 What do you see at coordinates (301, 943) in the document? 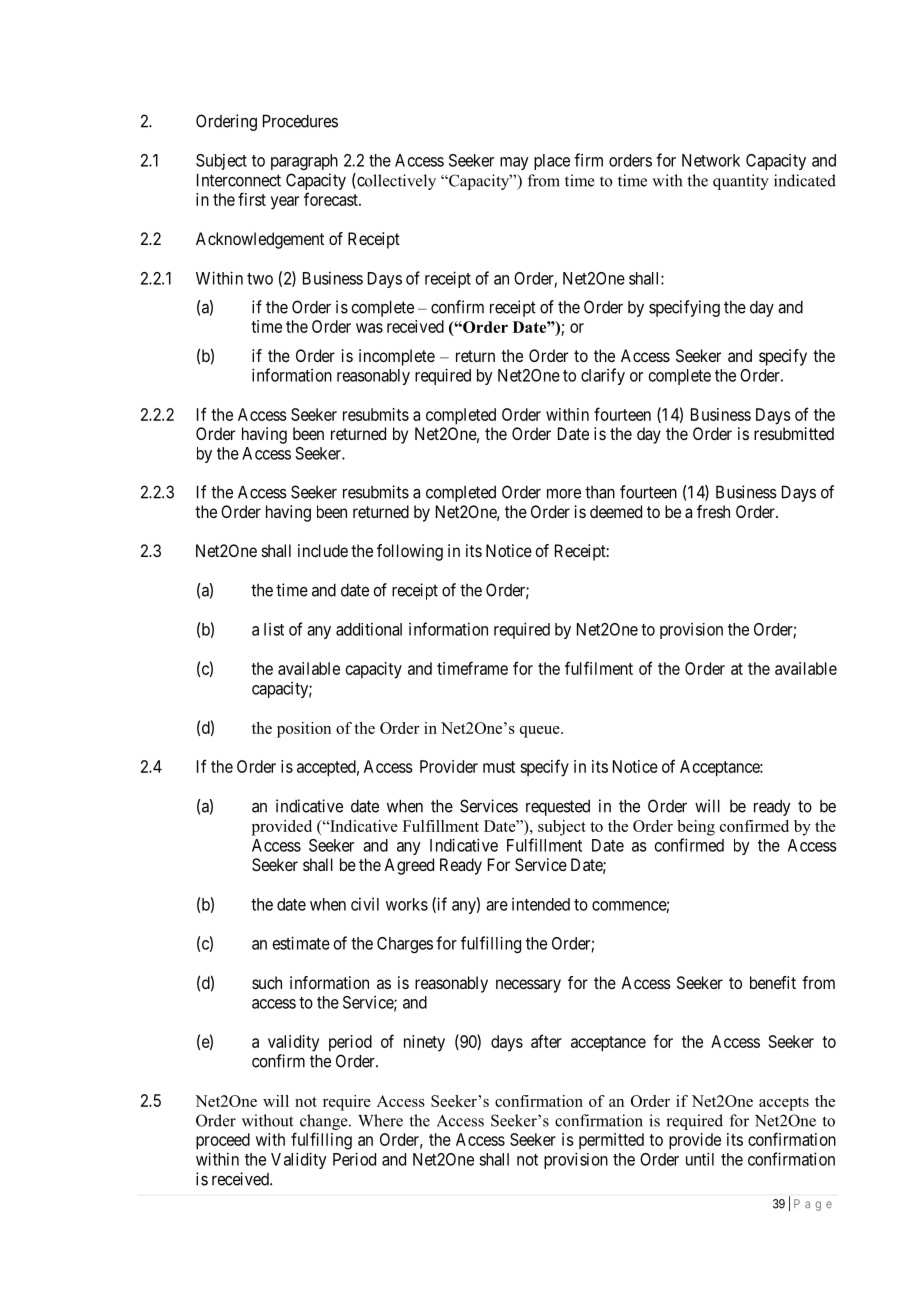
I see `estimate` at bounding box center [301, 943].
